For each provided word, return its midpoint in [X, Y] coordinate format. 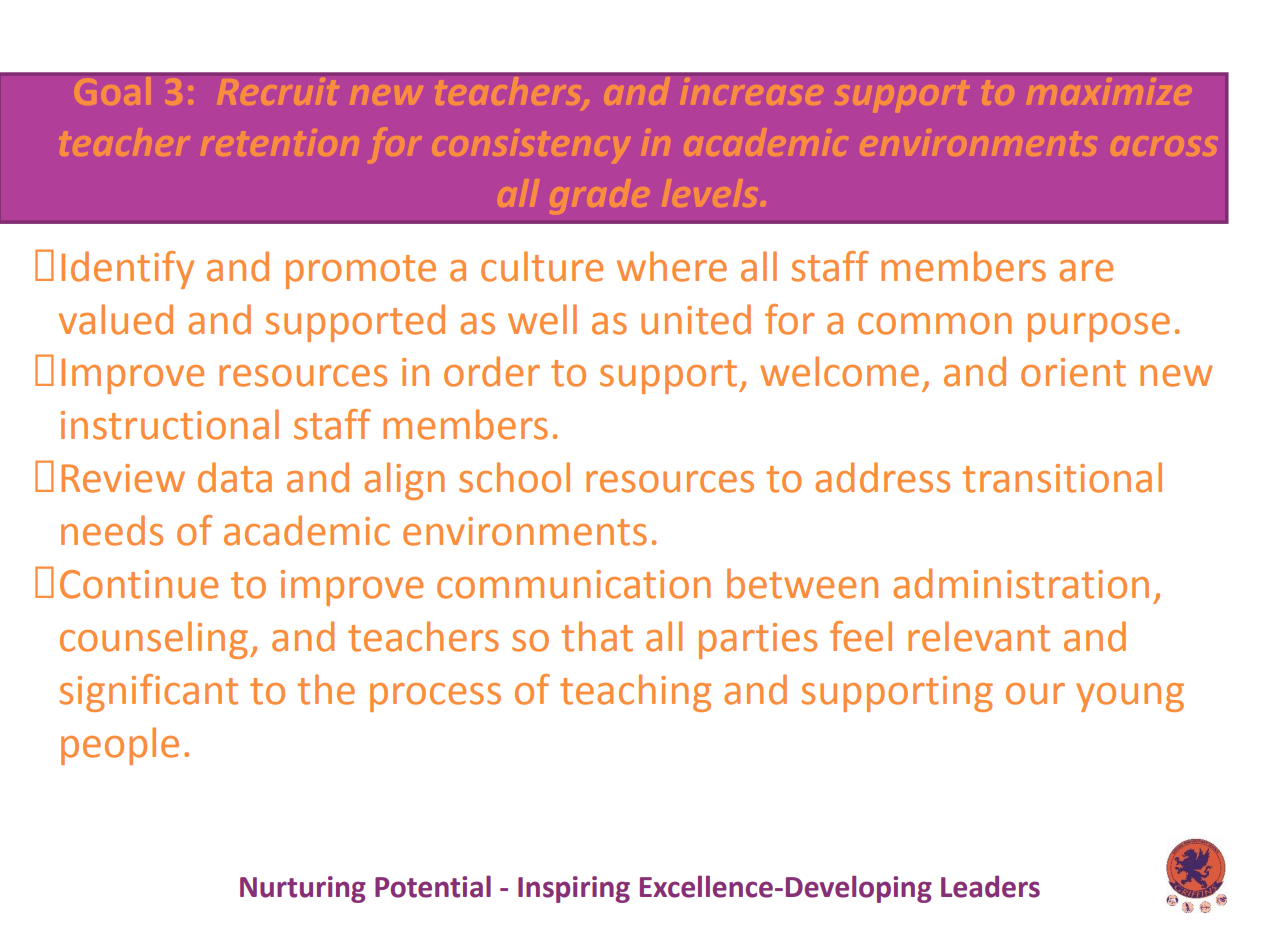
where [672, 266]
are [1086, 271]
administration [1021, 583]
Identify [127, 270]
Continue [139, 584]
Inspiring [574, 889]
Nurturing [303, 889]
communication [574, 584]
